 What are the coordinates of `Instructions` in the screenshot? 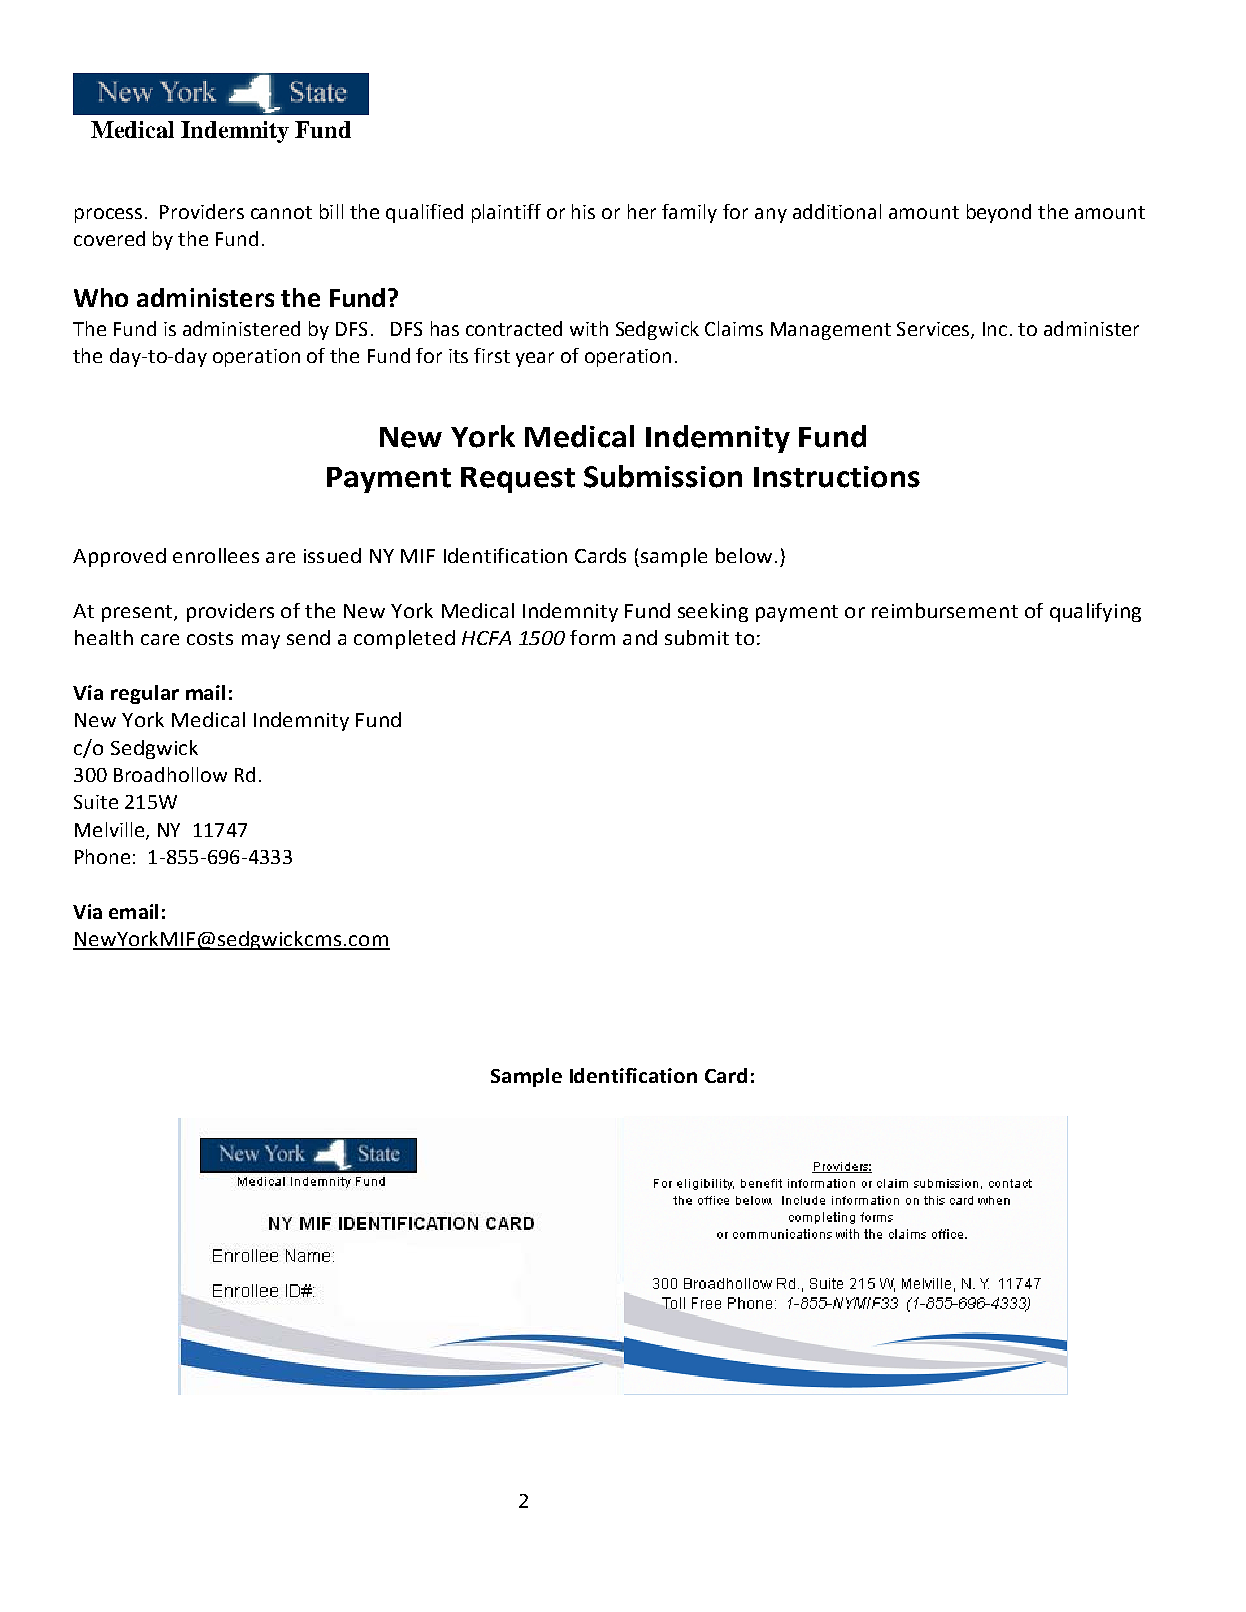 It's located at (837, 477).
